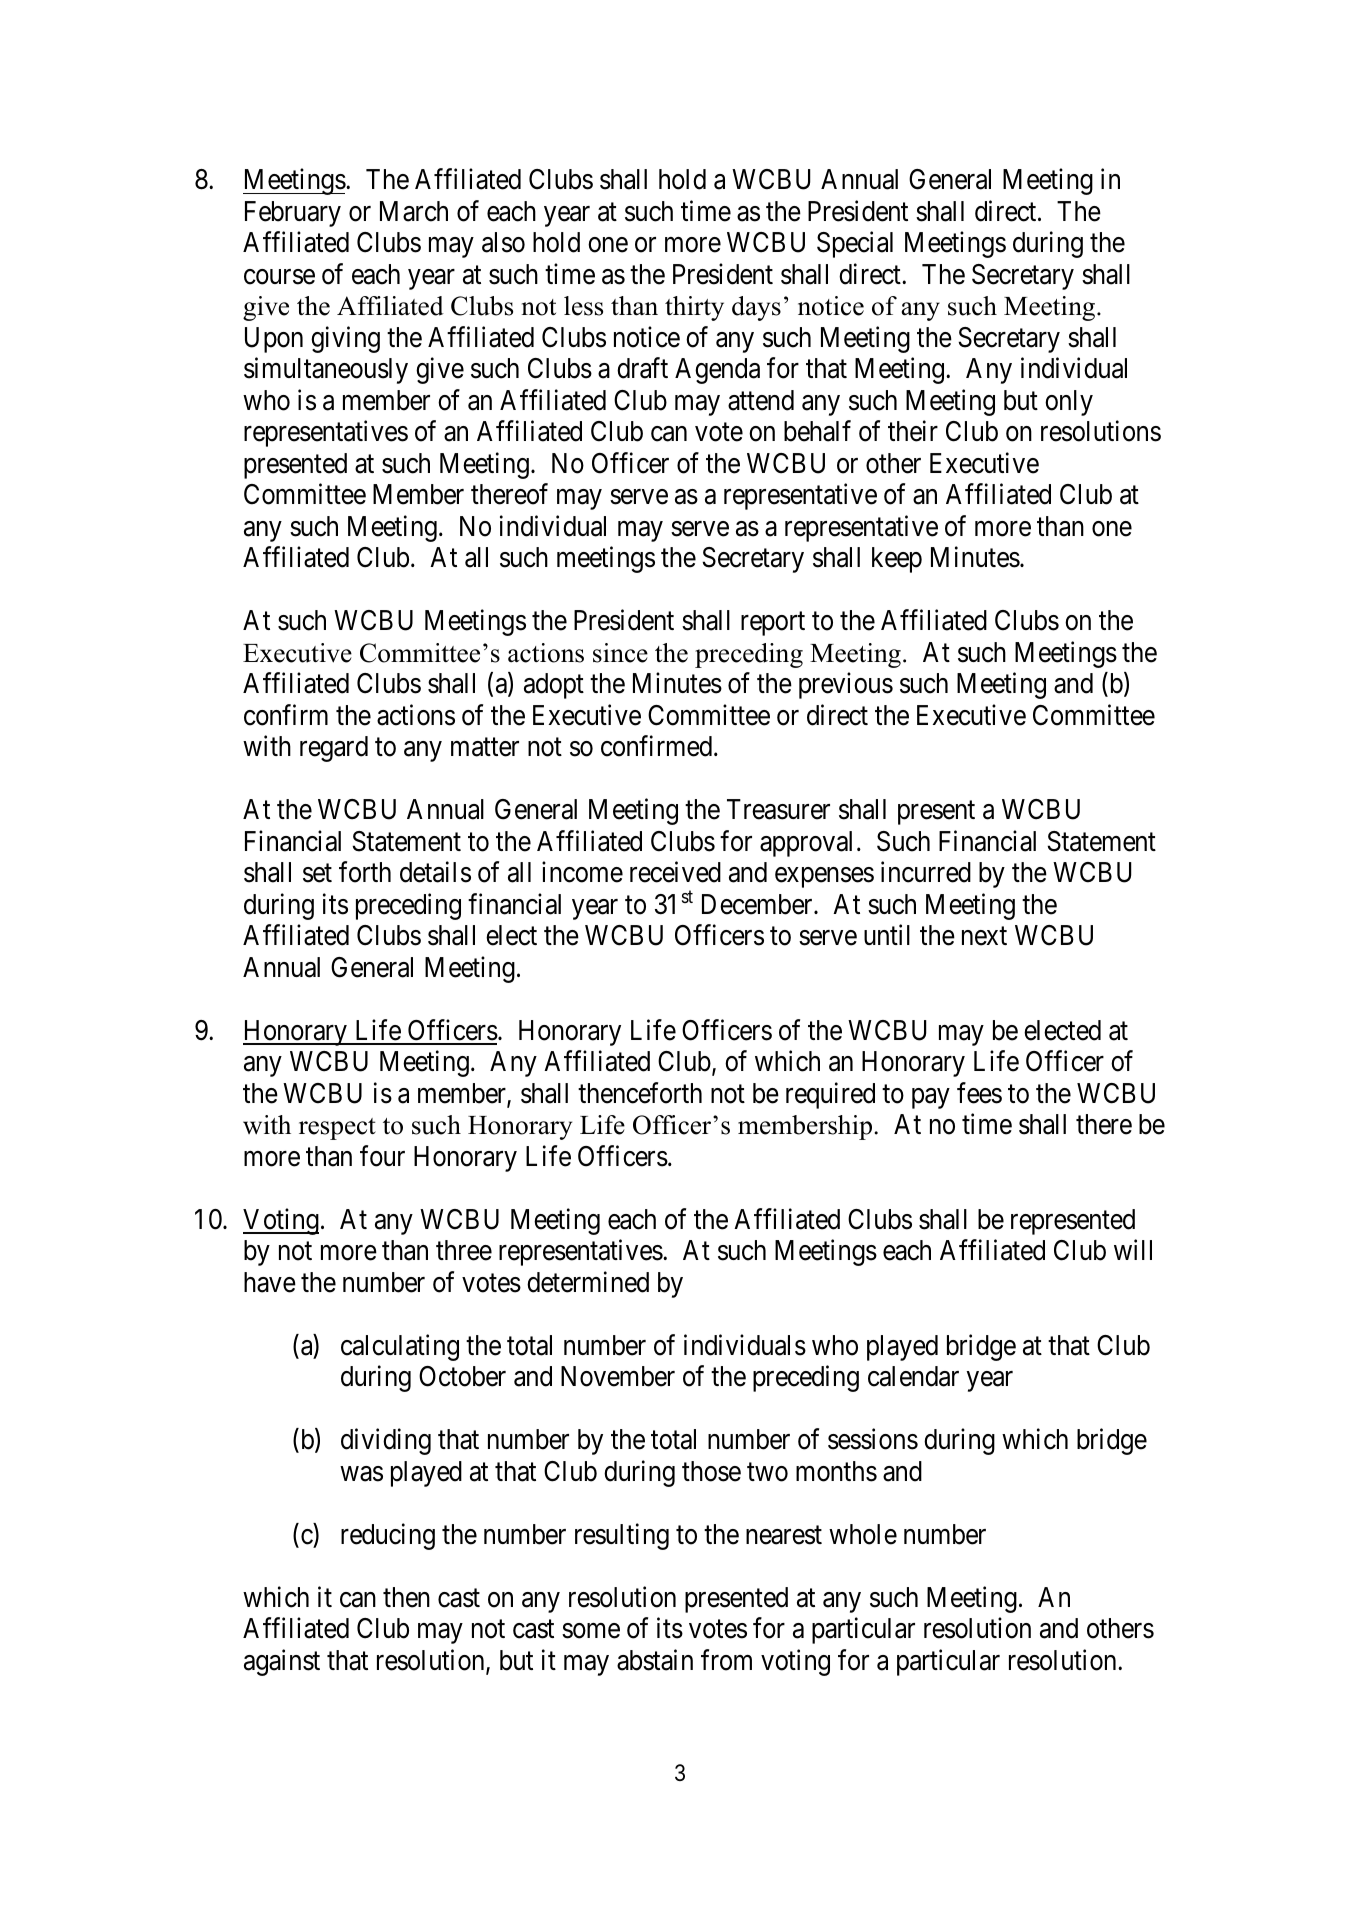  Describe the element at coordinates (863, 1534) in the screenshot. I see `whole` at that location.
